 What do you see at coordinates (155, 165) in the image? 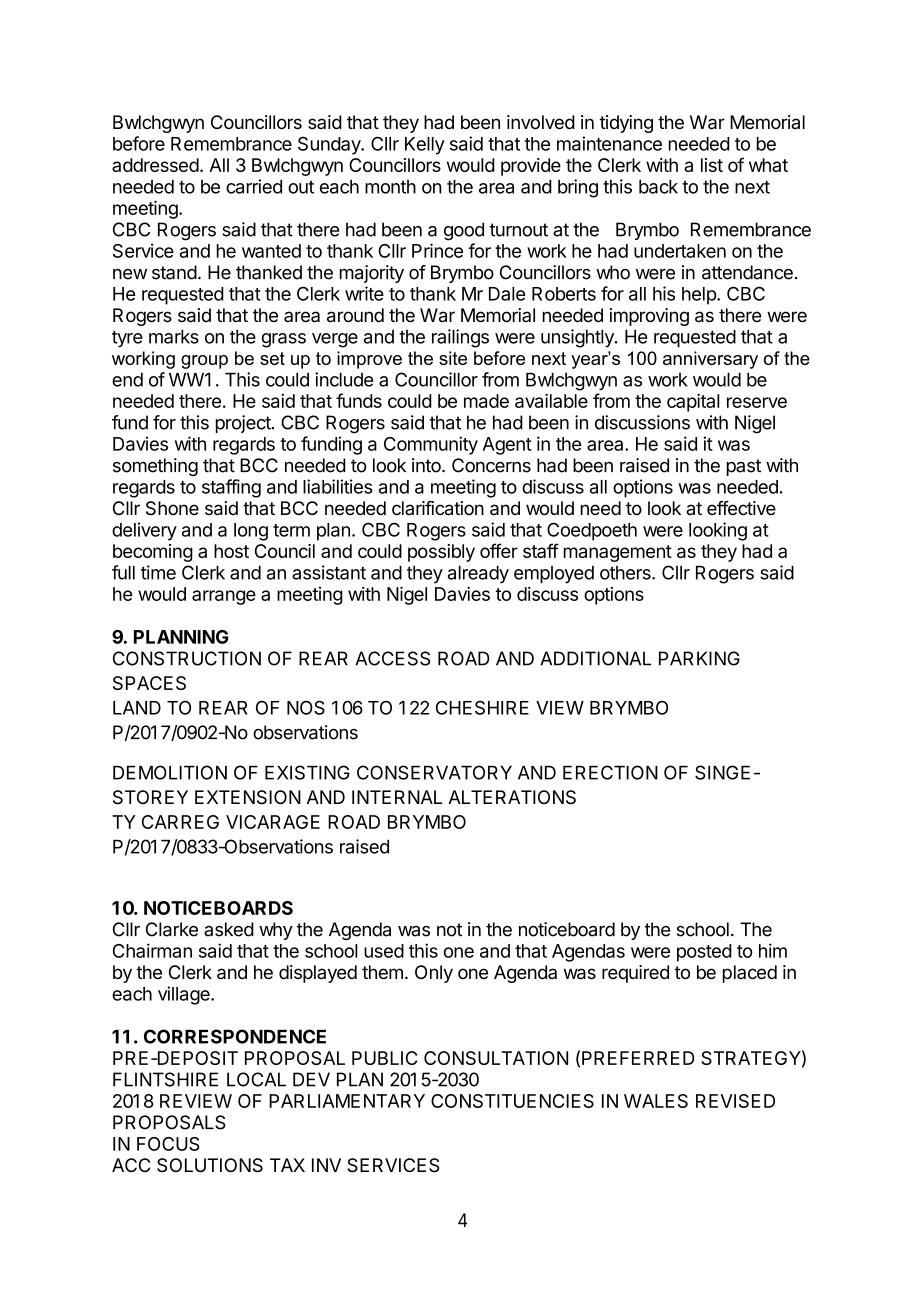
I see `addressed` at bounding box center [155, 165].
